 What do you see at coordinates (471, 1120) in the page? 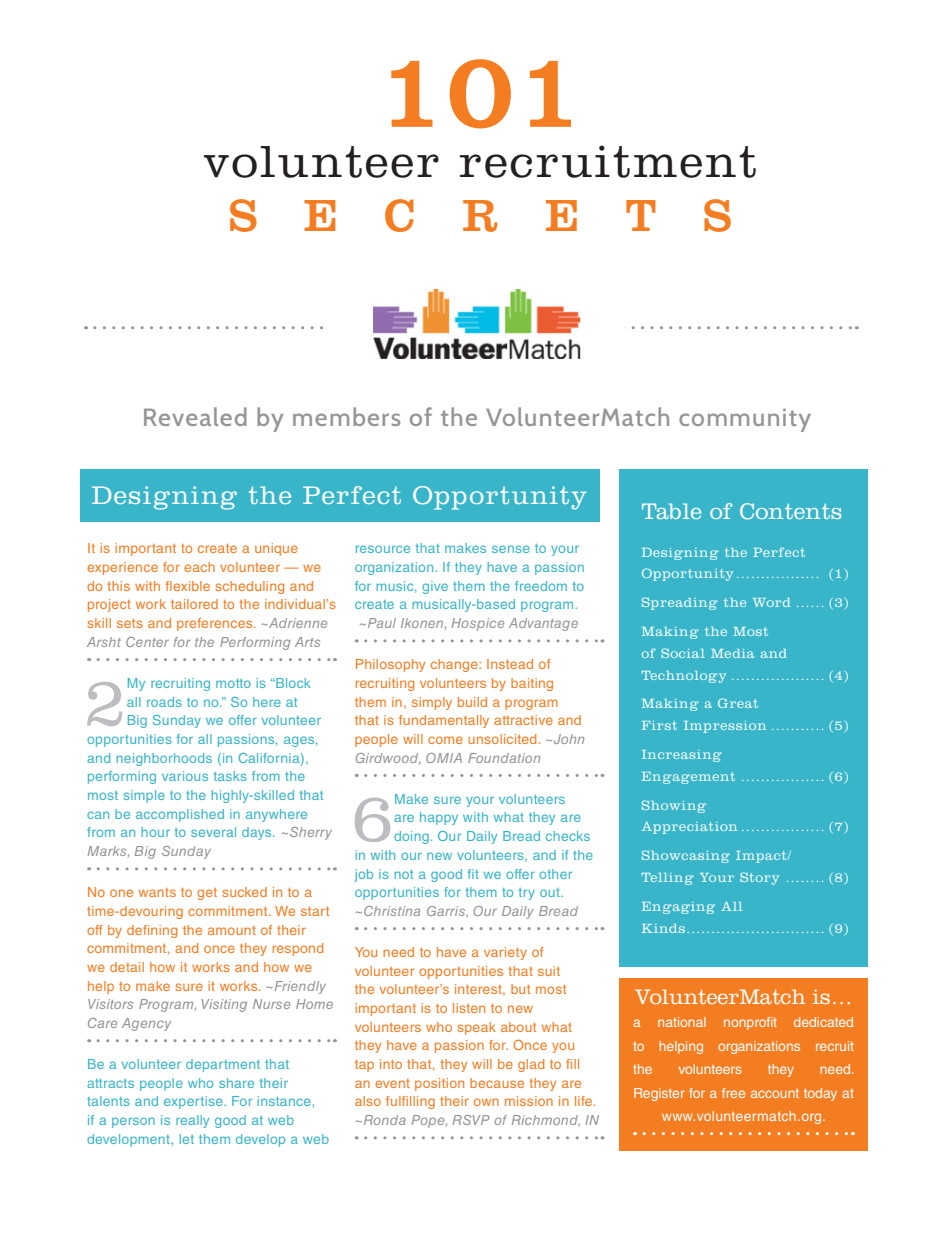
I see `RSVP` at bounding box center [471, 1120].
